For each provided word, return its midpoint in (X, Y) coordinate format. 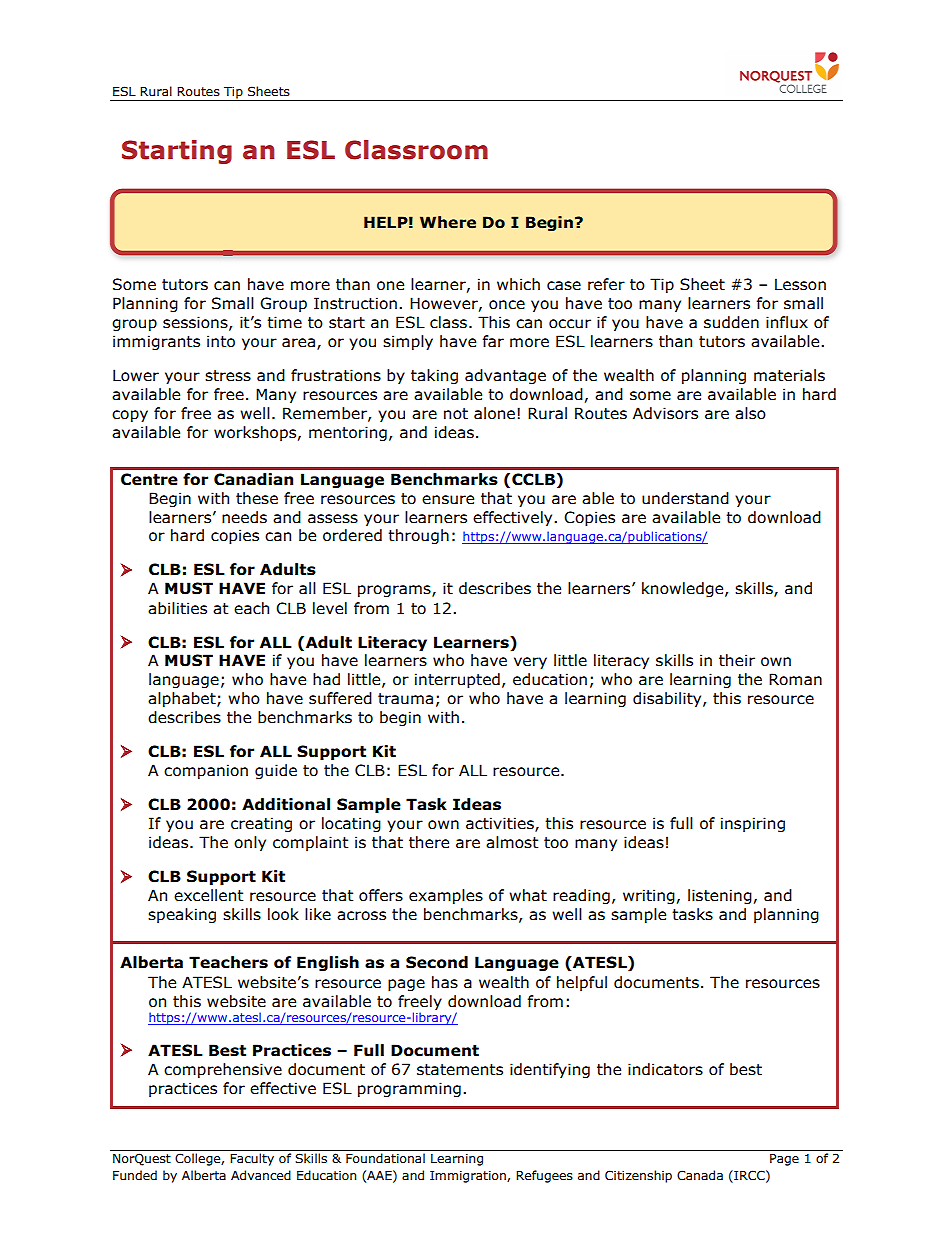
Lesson (800, 284)
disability (668, 699)
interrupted (457, 680)
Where (448, 222)
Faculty (252, 1159)
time (284, 322)
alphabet (183, 699)
